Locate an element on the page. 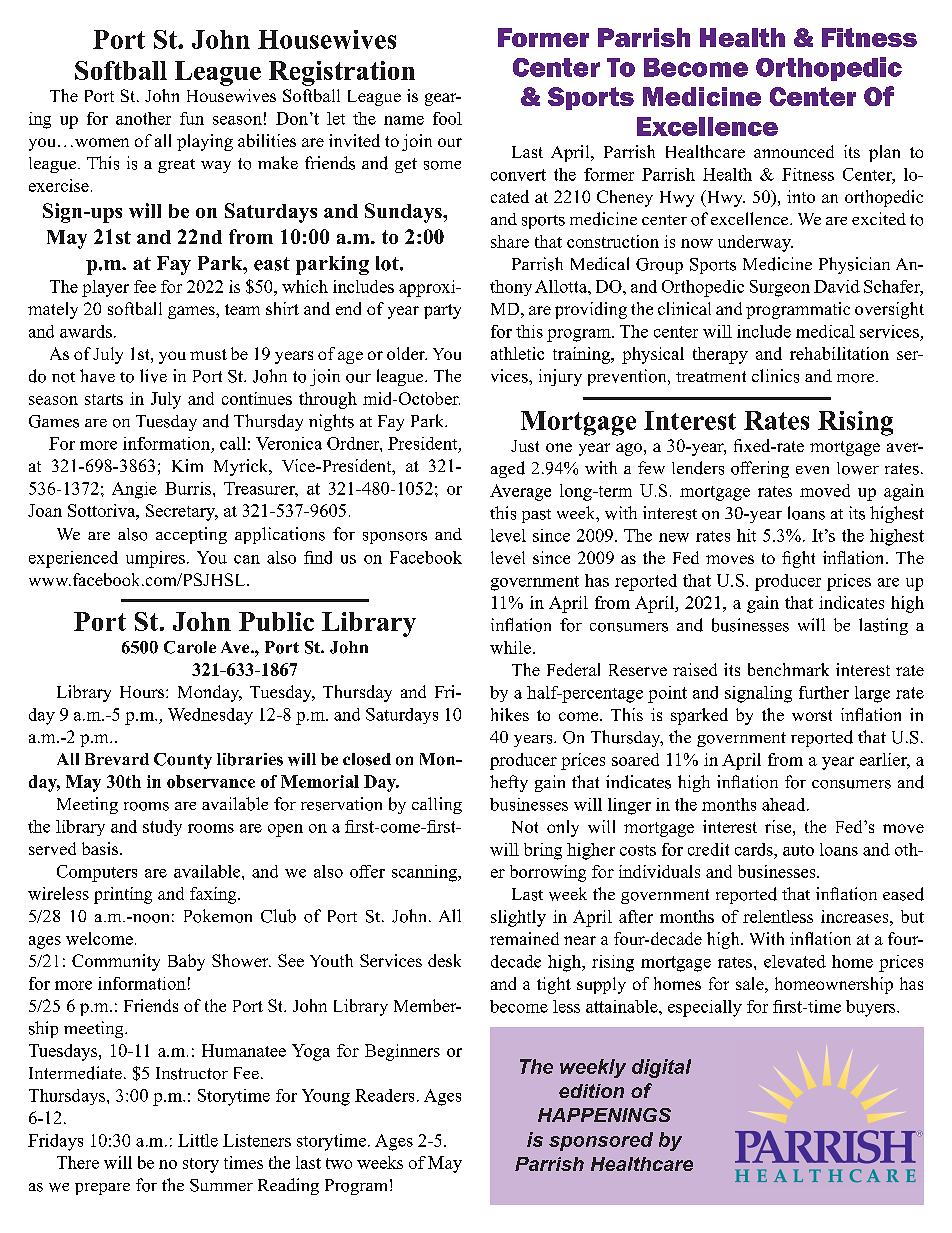 Image resolution: width=952 pixels, height=1233 pixels. announced is located at coordinates (794, 151).
